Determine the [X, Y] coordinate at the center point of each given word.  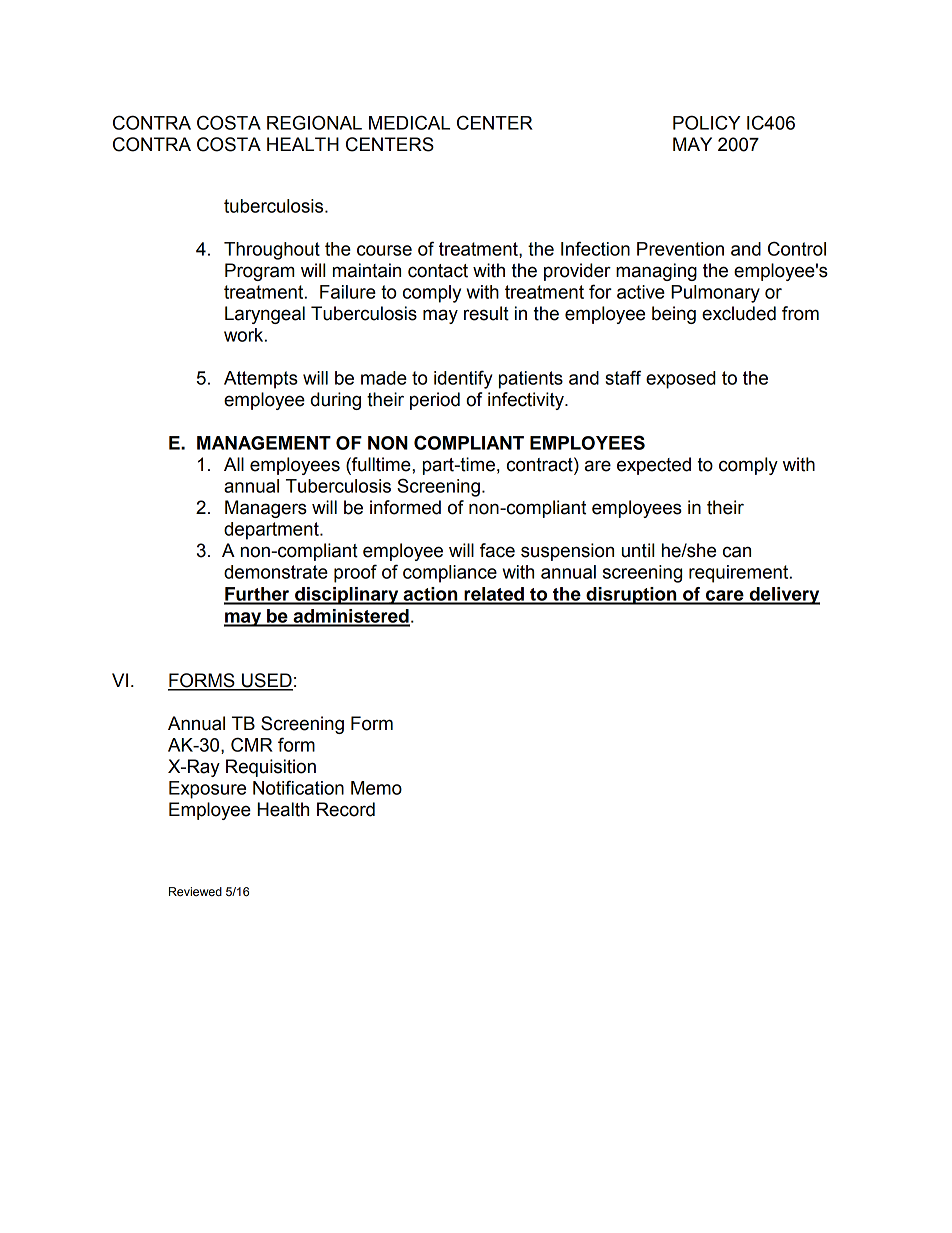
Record [346, 809]
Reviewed [195, 891]
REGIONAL [314, 122]
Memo [376, 788]
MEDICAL [409, 122]
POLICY [707, 122]
